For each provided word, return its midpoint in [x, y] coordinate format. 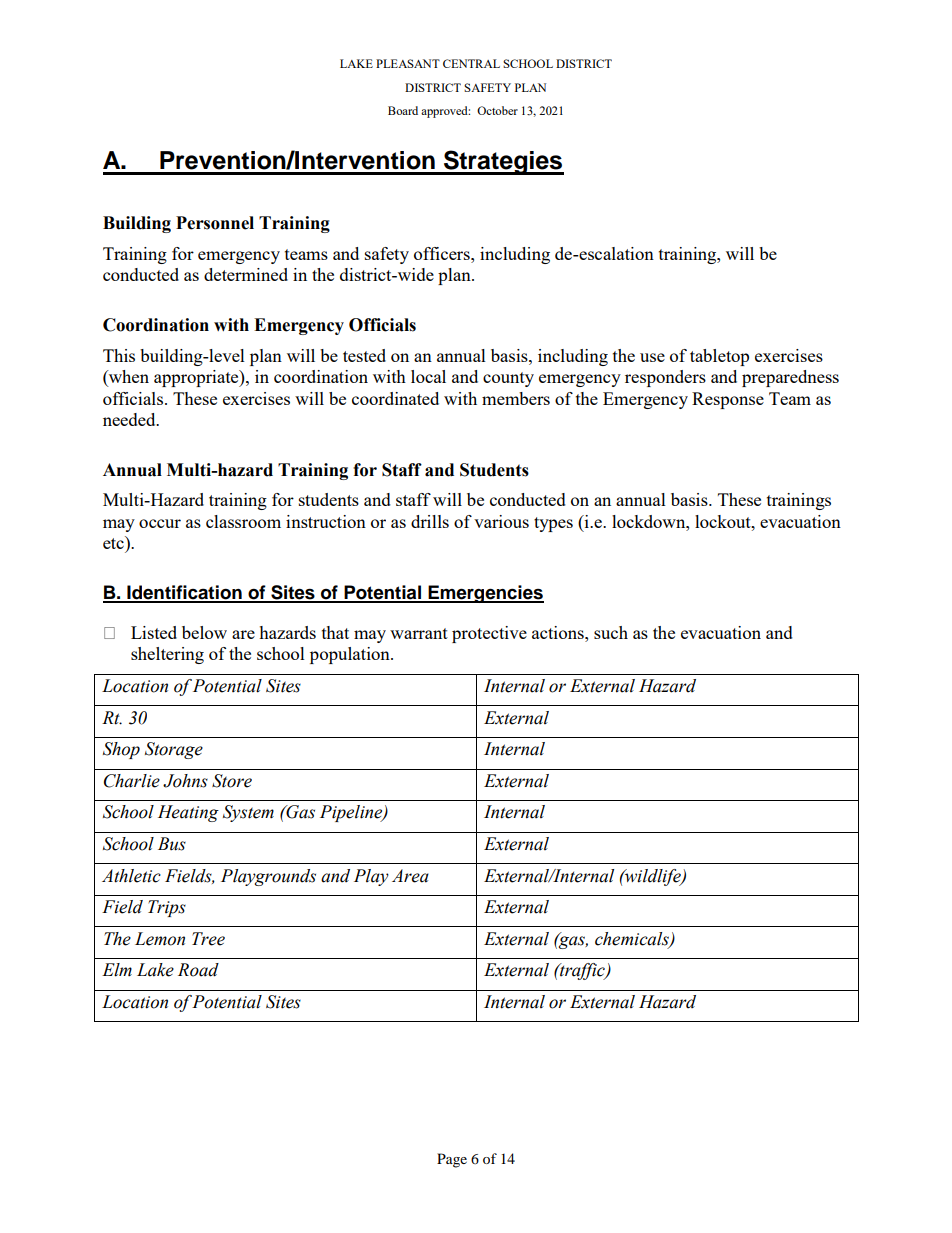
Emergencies [485, 594]
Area [410, 876]
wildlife [653, 877]
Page [452, 1160]
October [497, 110]
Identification [184, 593]
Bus [172, 844]
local [428, 376]
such [611, 632]
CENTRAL [471, 63]
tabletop [719, 357]
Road [198, 970]
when [128, 378]
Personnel [215, 223]
